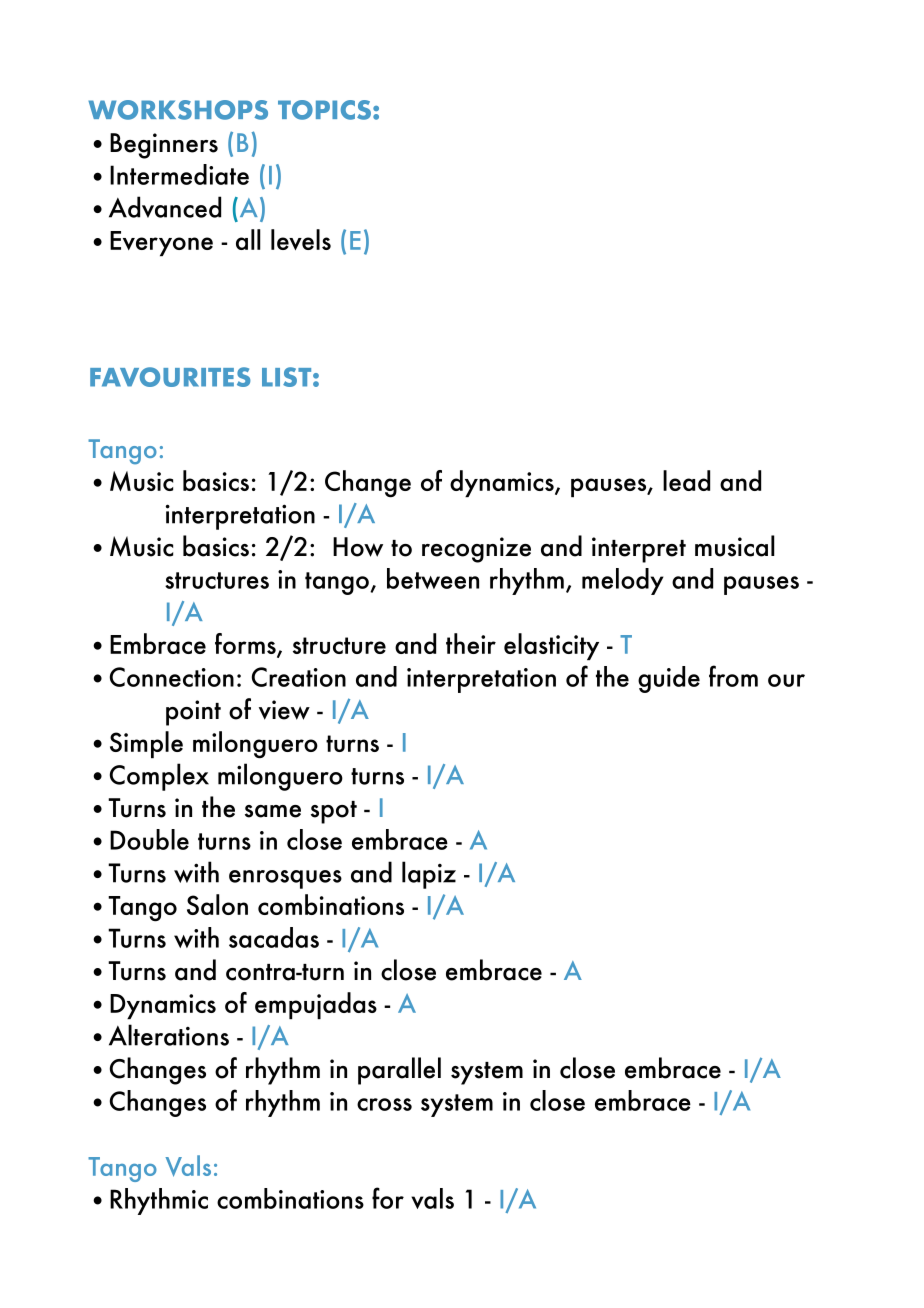 The height and width of the document is (1308, 924). Describe the element at coordinates (476, 550) in the document. I see `recognize` at that location.
